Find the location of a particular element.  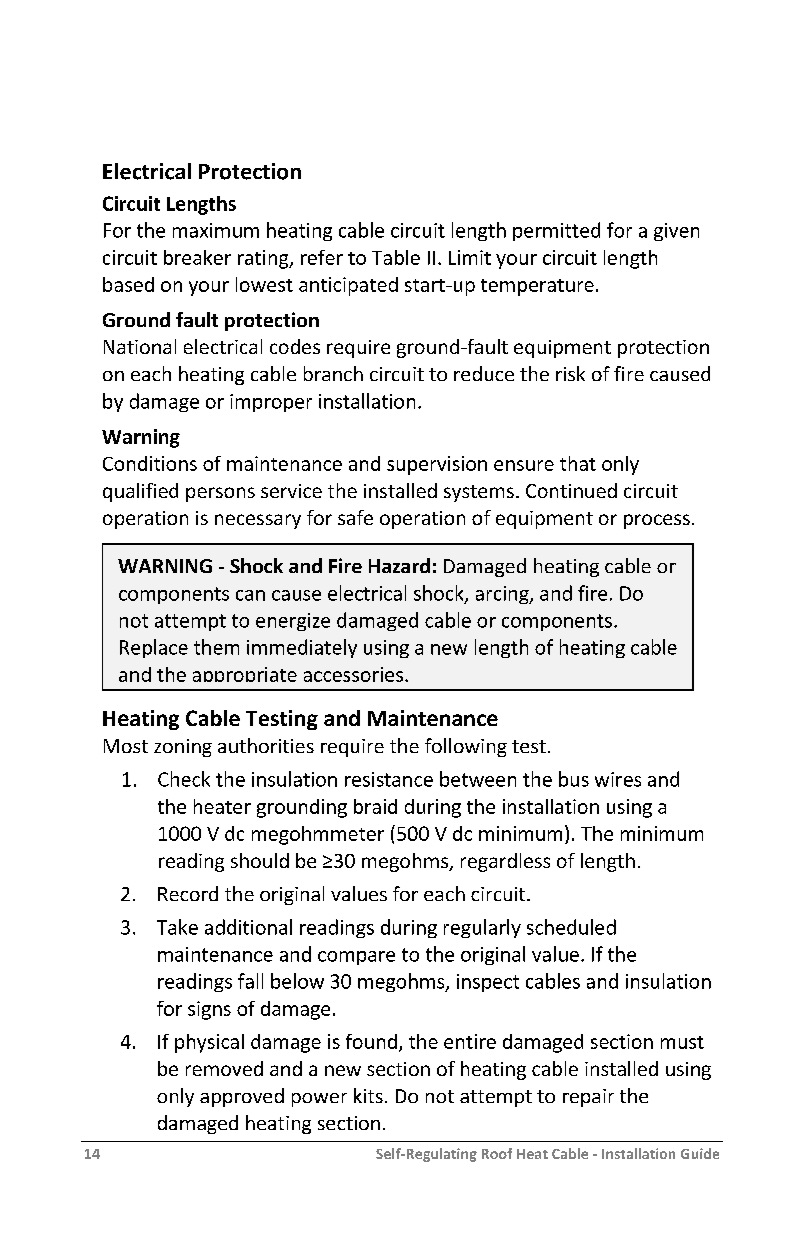

Hazard is located at coordinates (399, 565).
